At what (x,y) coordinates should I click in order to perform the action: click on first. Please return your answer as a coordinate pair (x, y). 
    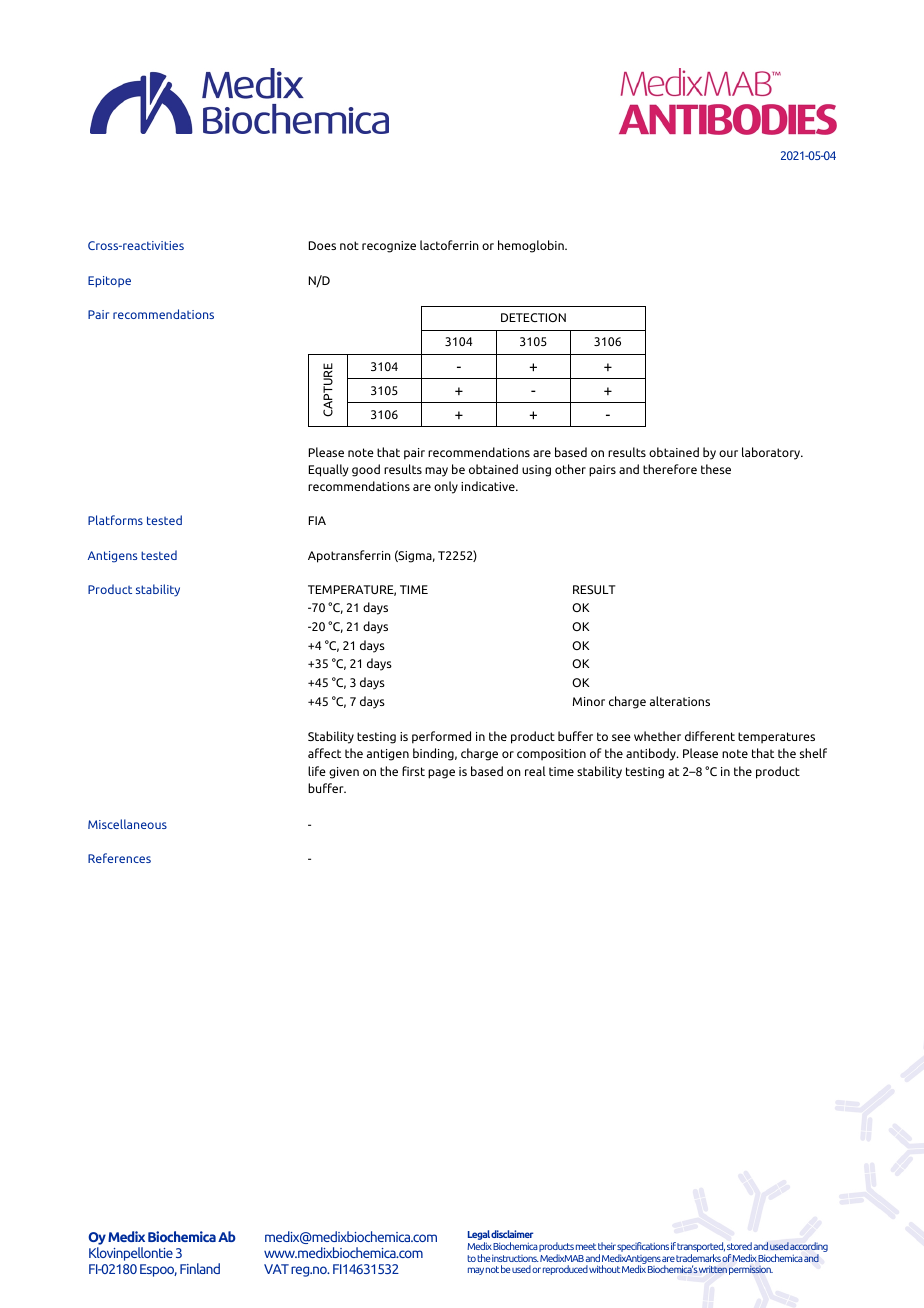
    Looking at the image, I should click on (413, 771).
